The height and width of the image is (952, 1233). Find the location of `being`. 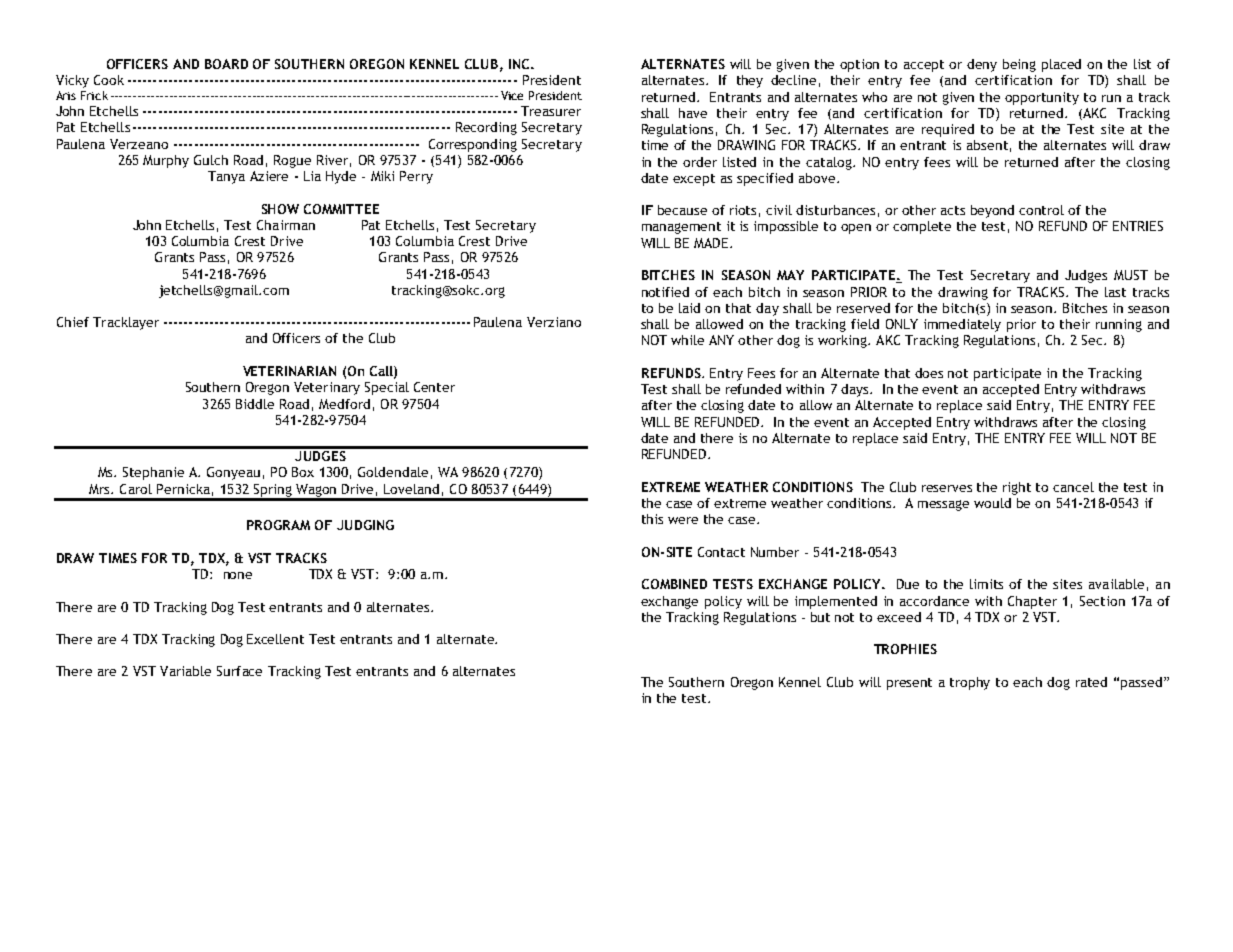

being is located at coordinates (1019, 65).
